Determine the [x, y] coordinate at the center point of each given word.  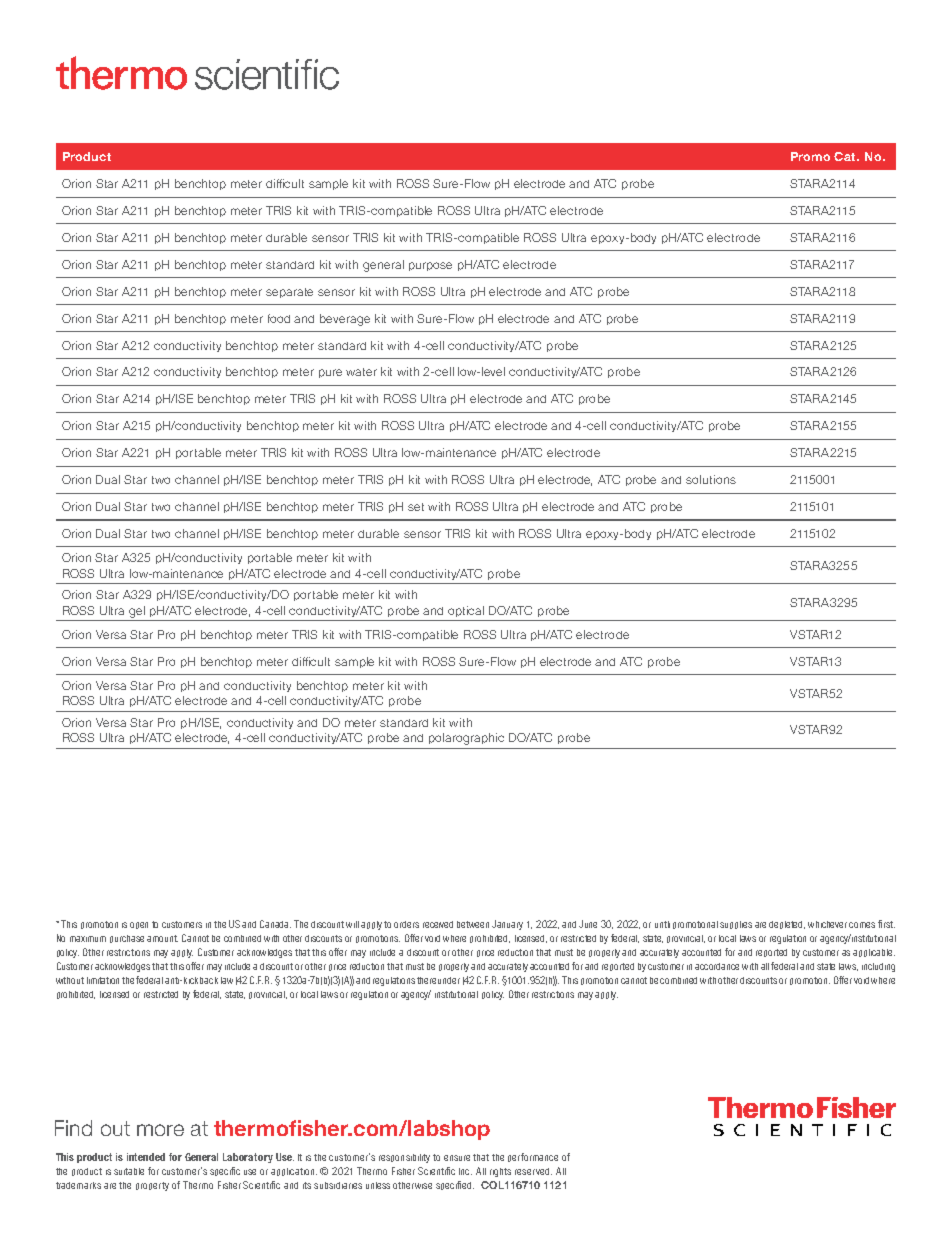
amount [162, 938]
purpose [430, 266]
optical [466, 611]
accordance [717, 966]
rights [500, 1172]
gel [137, 612]
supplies [736, 925]
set [416, 507]
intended [146, 1157]
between [473, 924]
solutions [711, 479]
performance [533, 1157]
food [279, 318]
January [507, 925]
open [139, 925]
